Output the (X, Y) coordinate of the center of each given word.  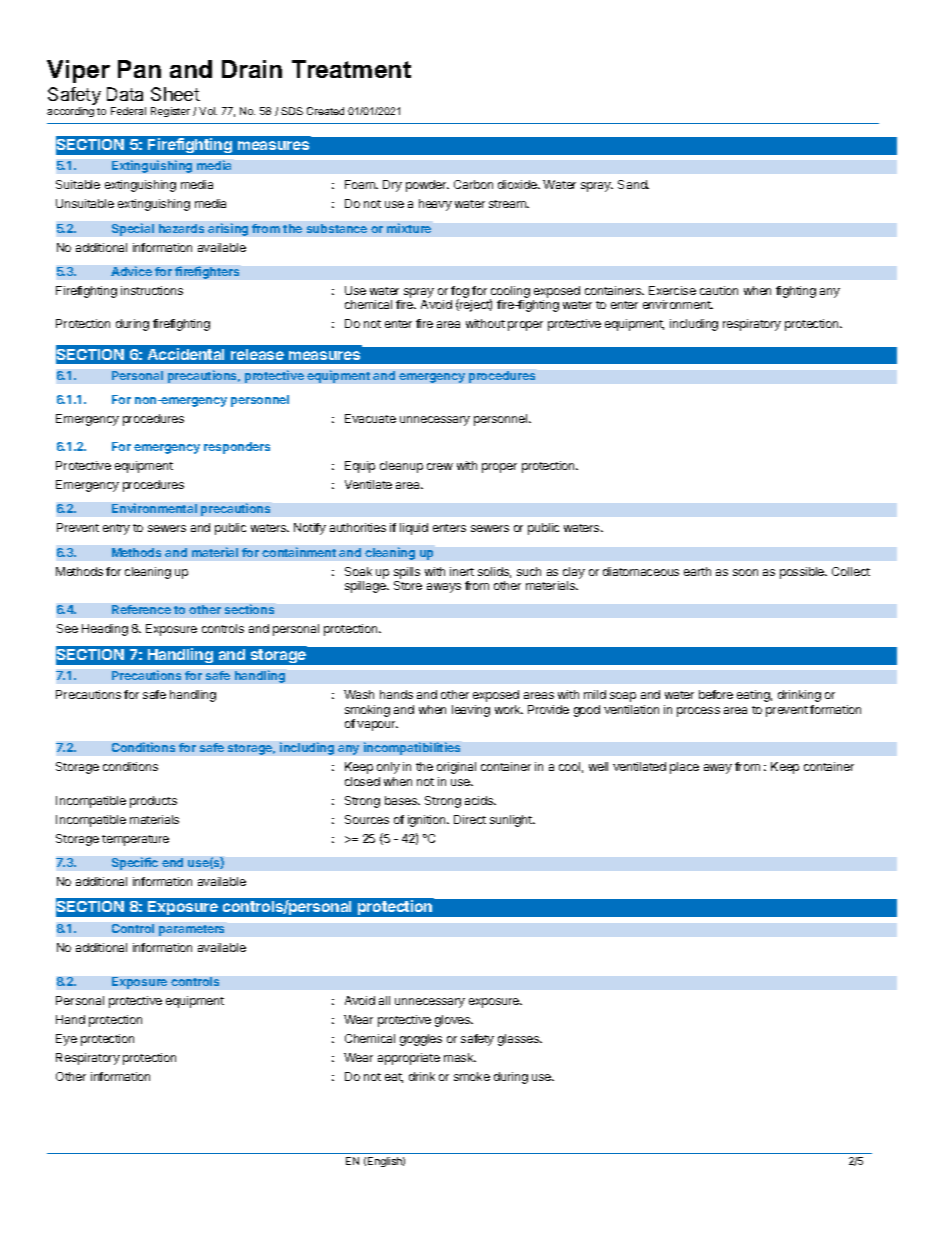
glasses (520, 1040)
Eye (66, 1040)
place (684, 768)
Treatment (351, 69)
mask (460, 1057)
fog (460, 293)
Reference (141, 609)
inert (462, 571)
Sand (633, 184)
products (153, 802)
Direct (470, 819)
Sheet (175, 94)
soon (745, 572)
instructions (152, 290)
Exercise (672, 290)
